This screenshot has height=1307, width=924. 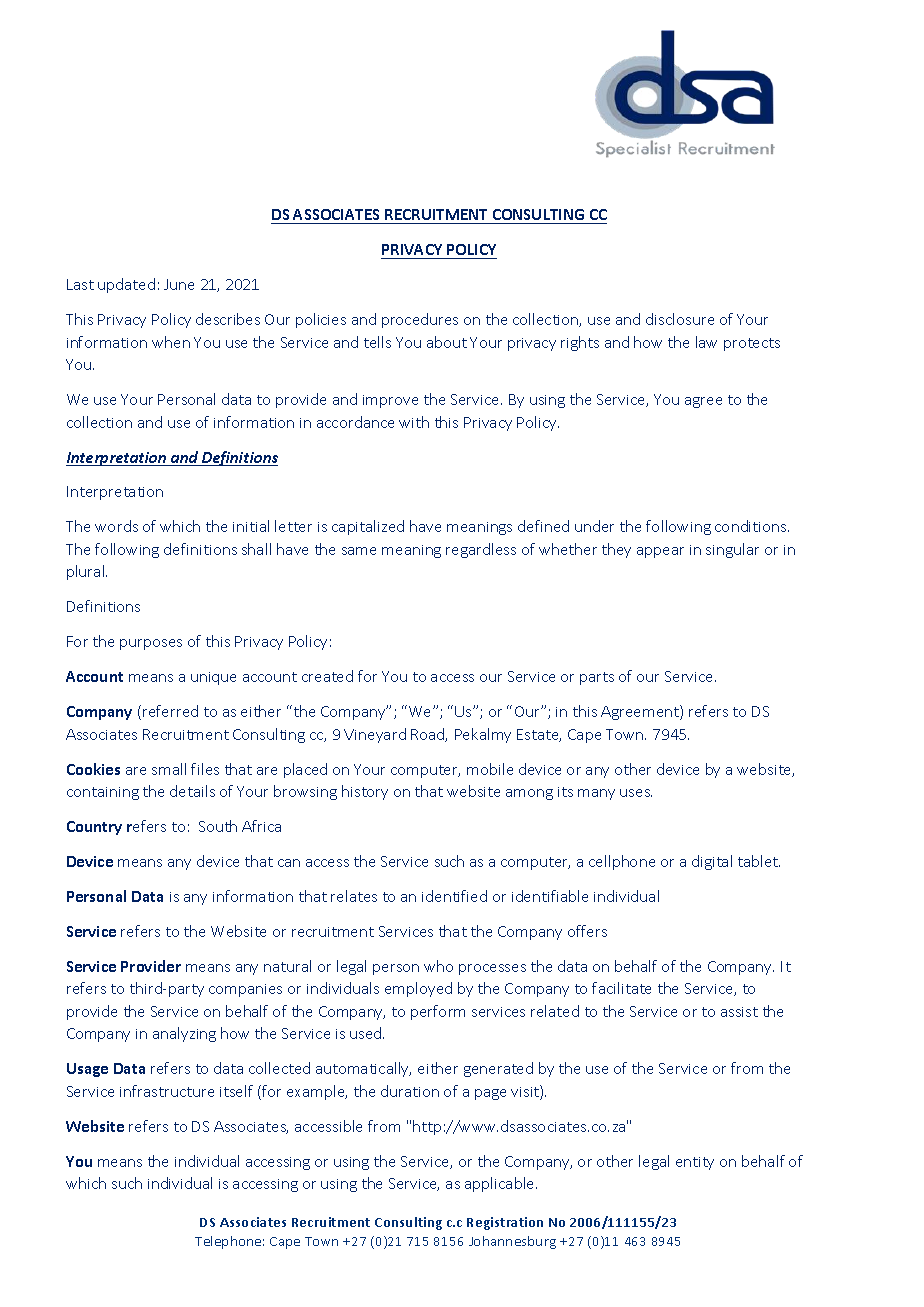 I want to click on when, so click(x=171, y=342).
